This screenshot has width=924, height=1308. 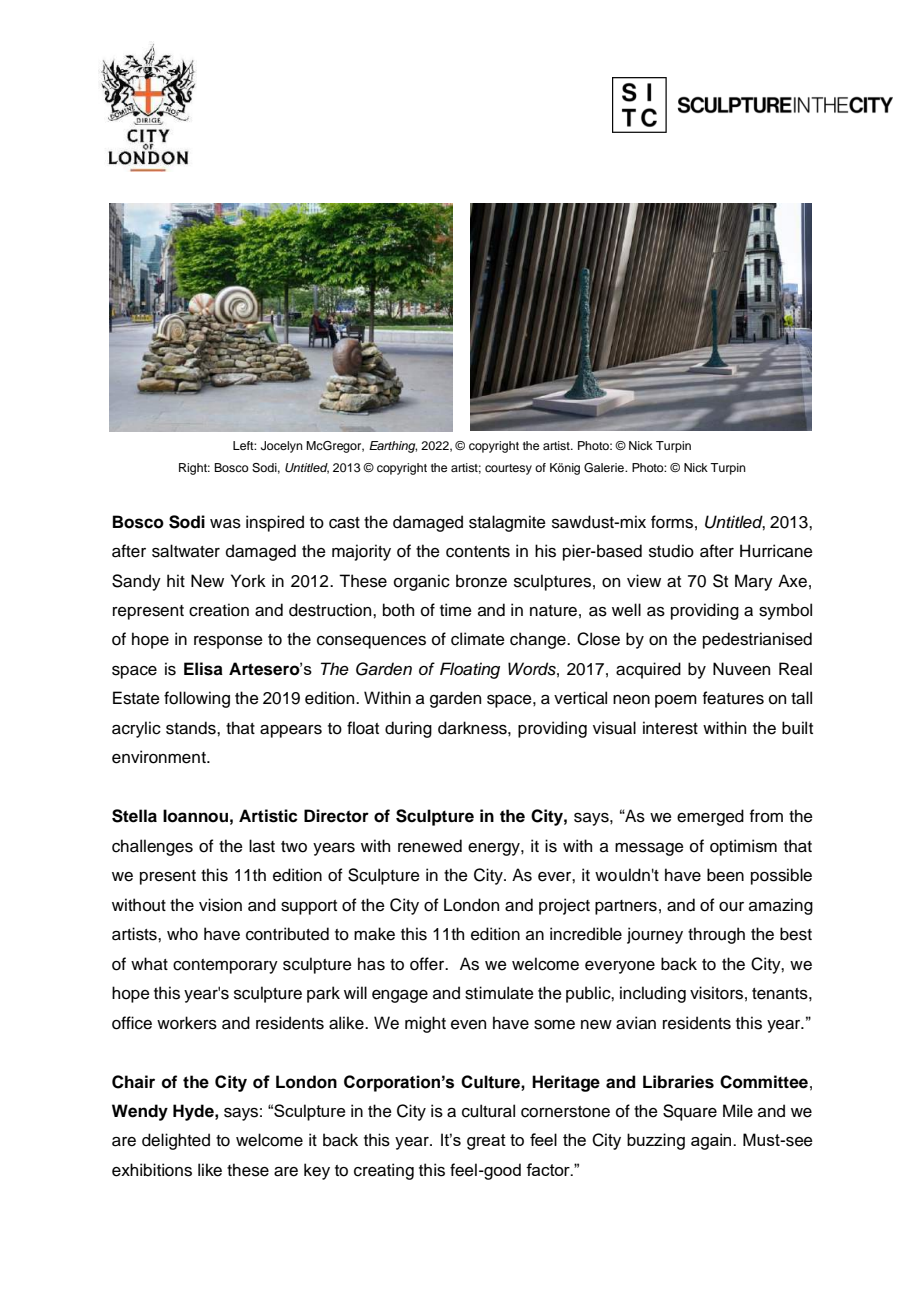 I want to click on courtesy, so click(x=508, y=469).
